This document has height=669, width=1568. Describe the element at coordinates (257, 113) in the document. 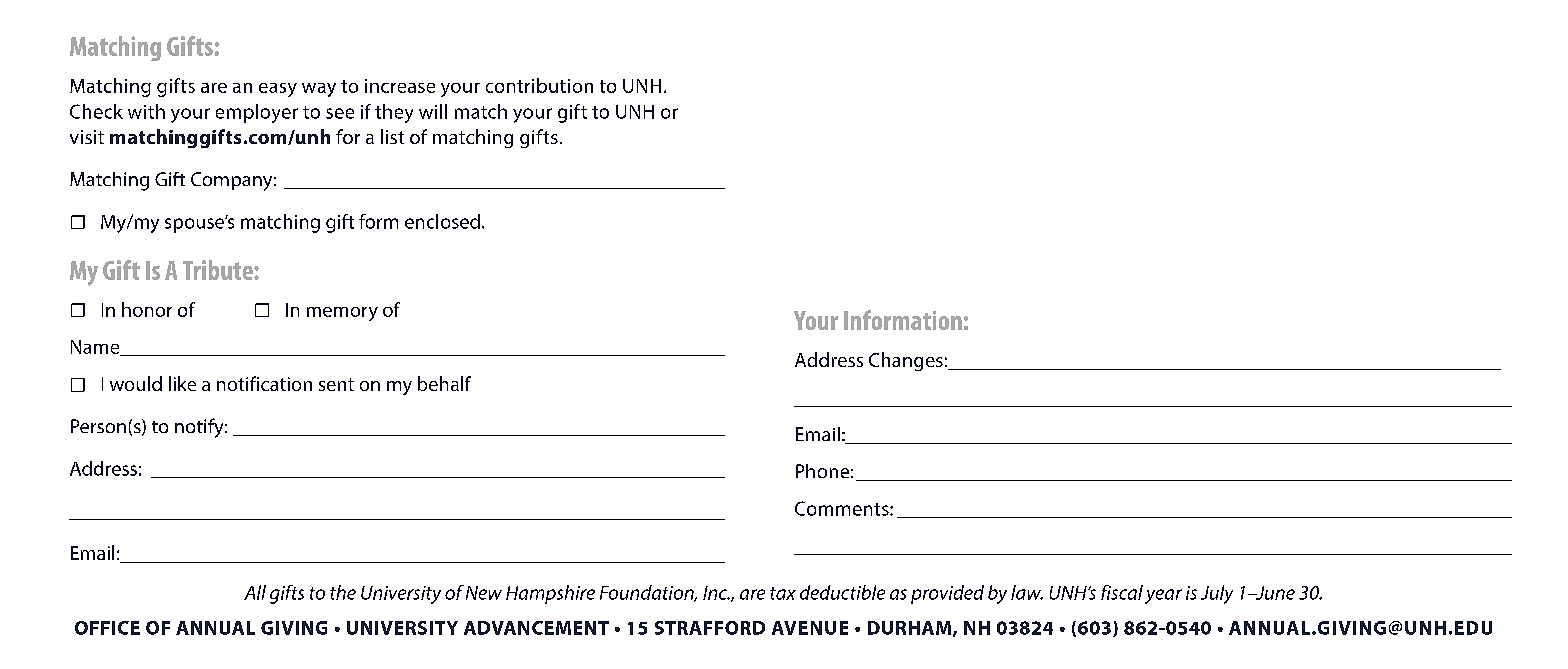

I see `employer` at that location.
